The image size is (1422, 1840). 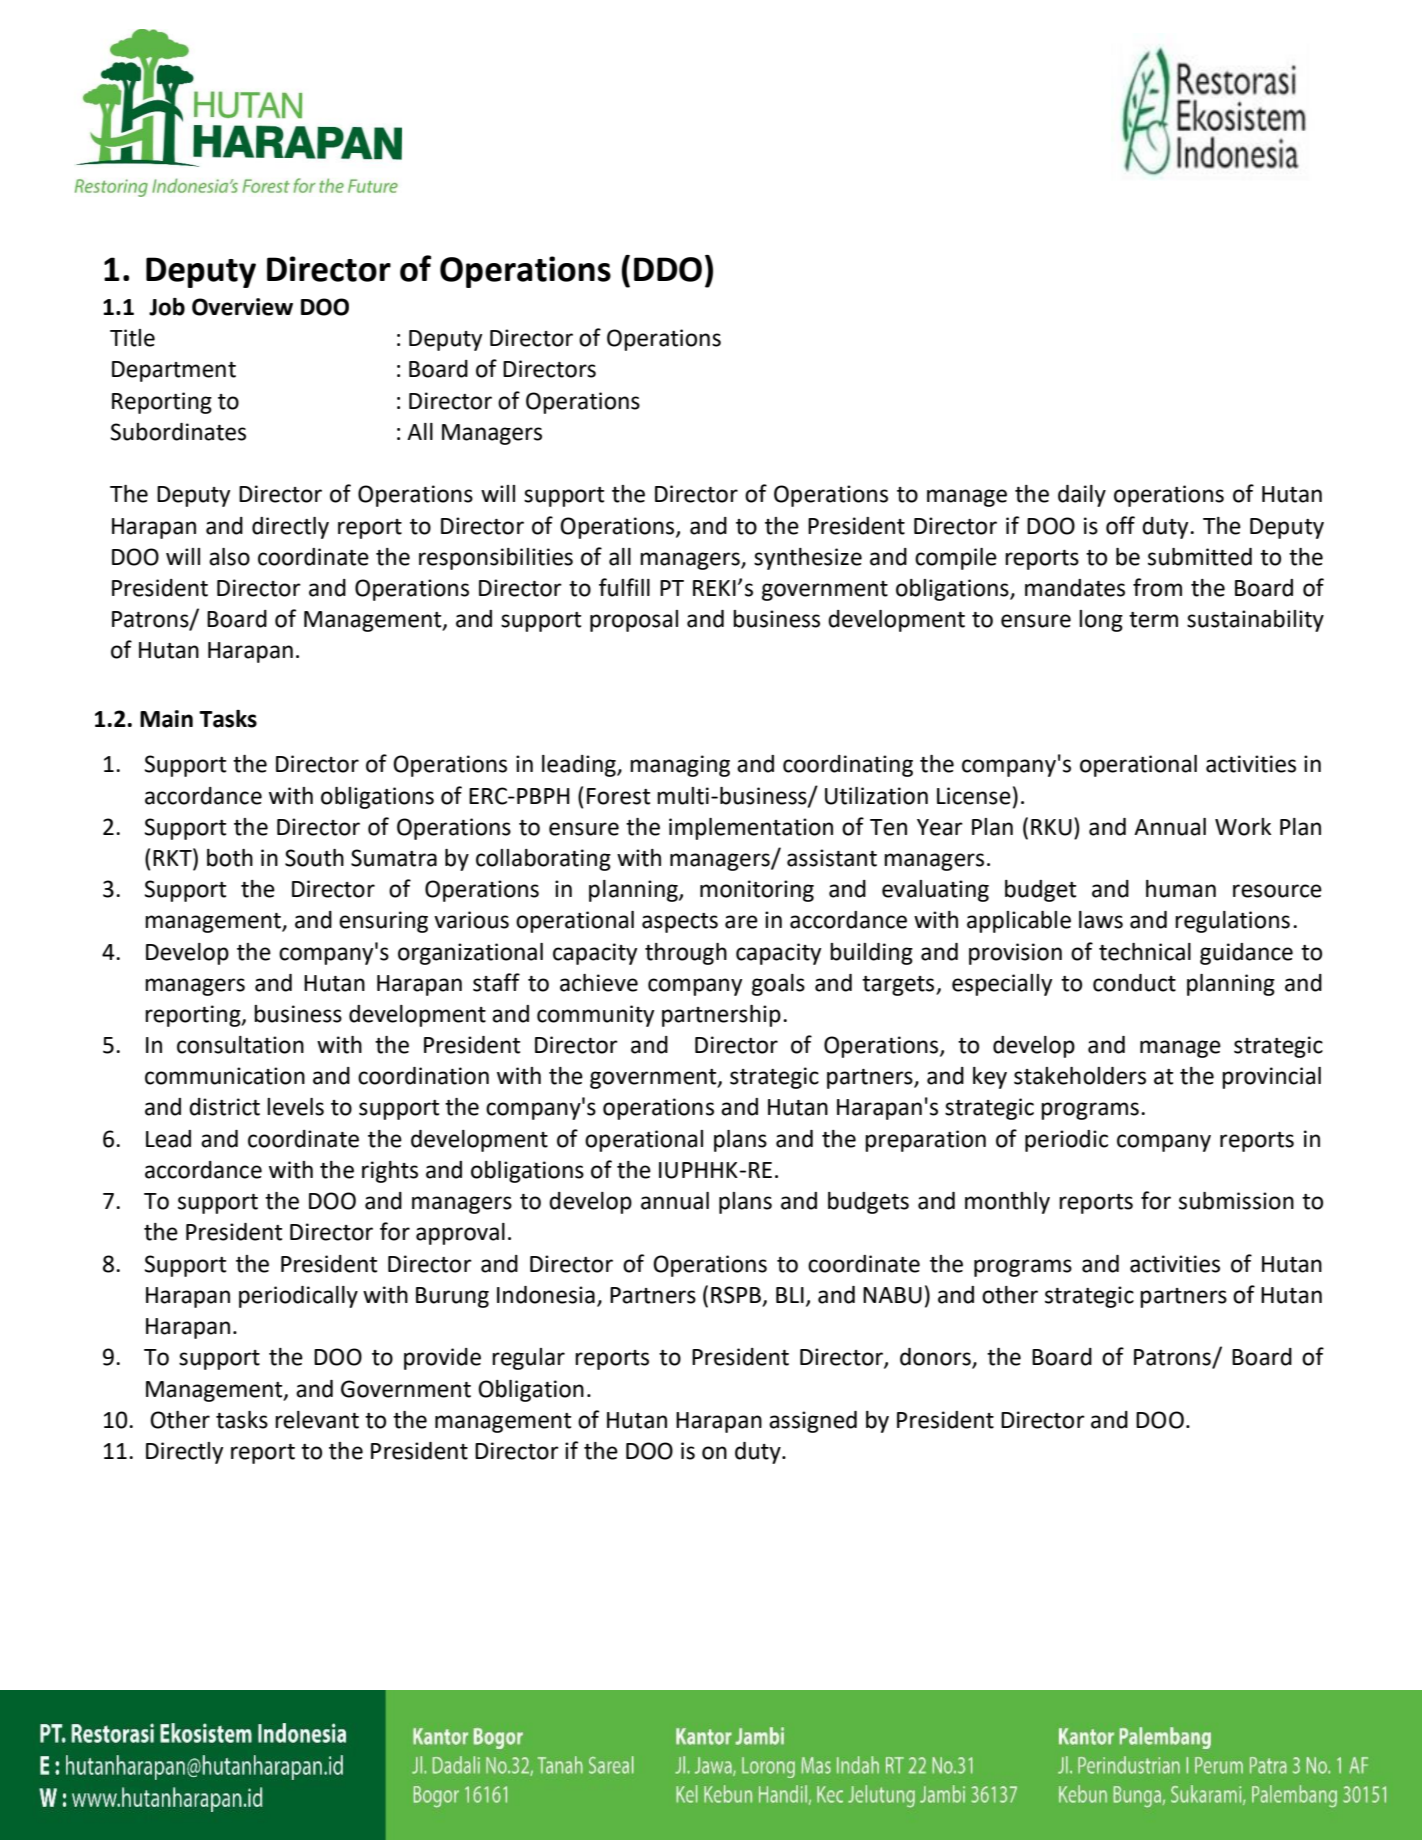 What do you see at coordinates (751, 829) in the page?
I see `implementation` at bounding box center [751, 829].
